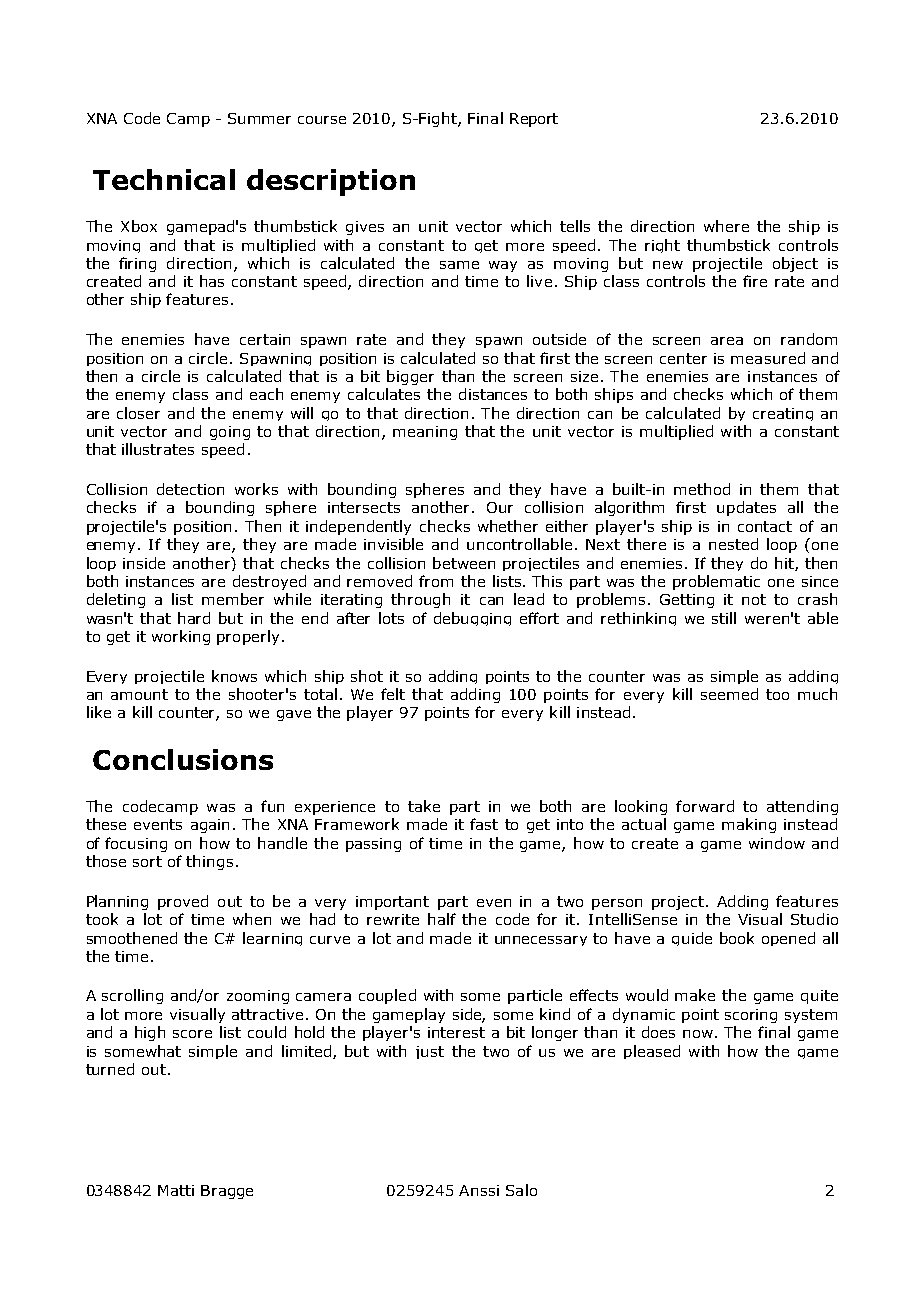  What do you see at coordinates (190, 489) in the page?
I see `detection` at bounding box center [190, 489].
